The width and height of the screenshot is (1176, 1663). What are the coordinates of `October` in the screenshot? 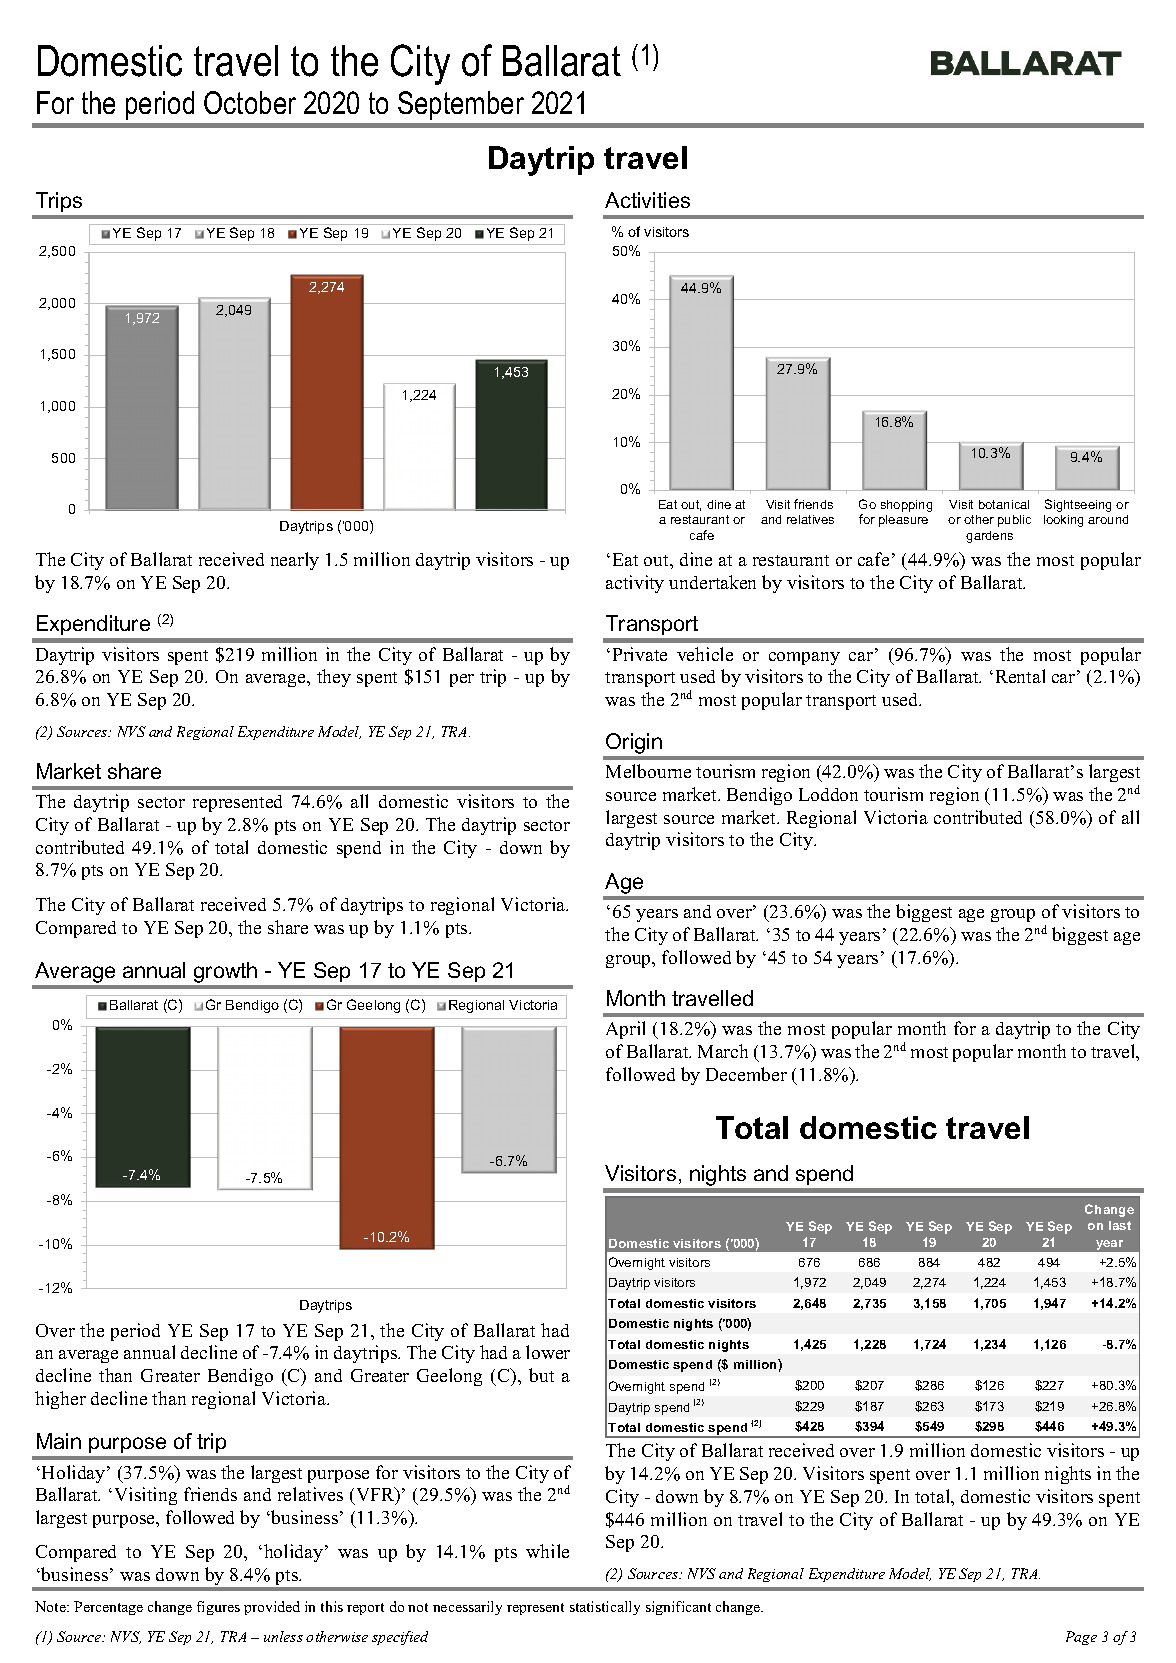 It's located at (250, 102).
